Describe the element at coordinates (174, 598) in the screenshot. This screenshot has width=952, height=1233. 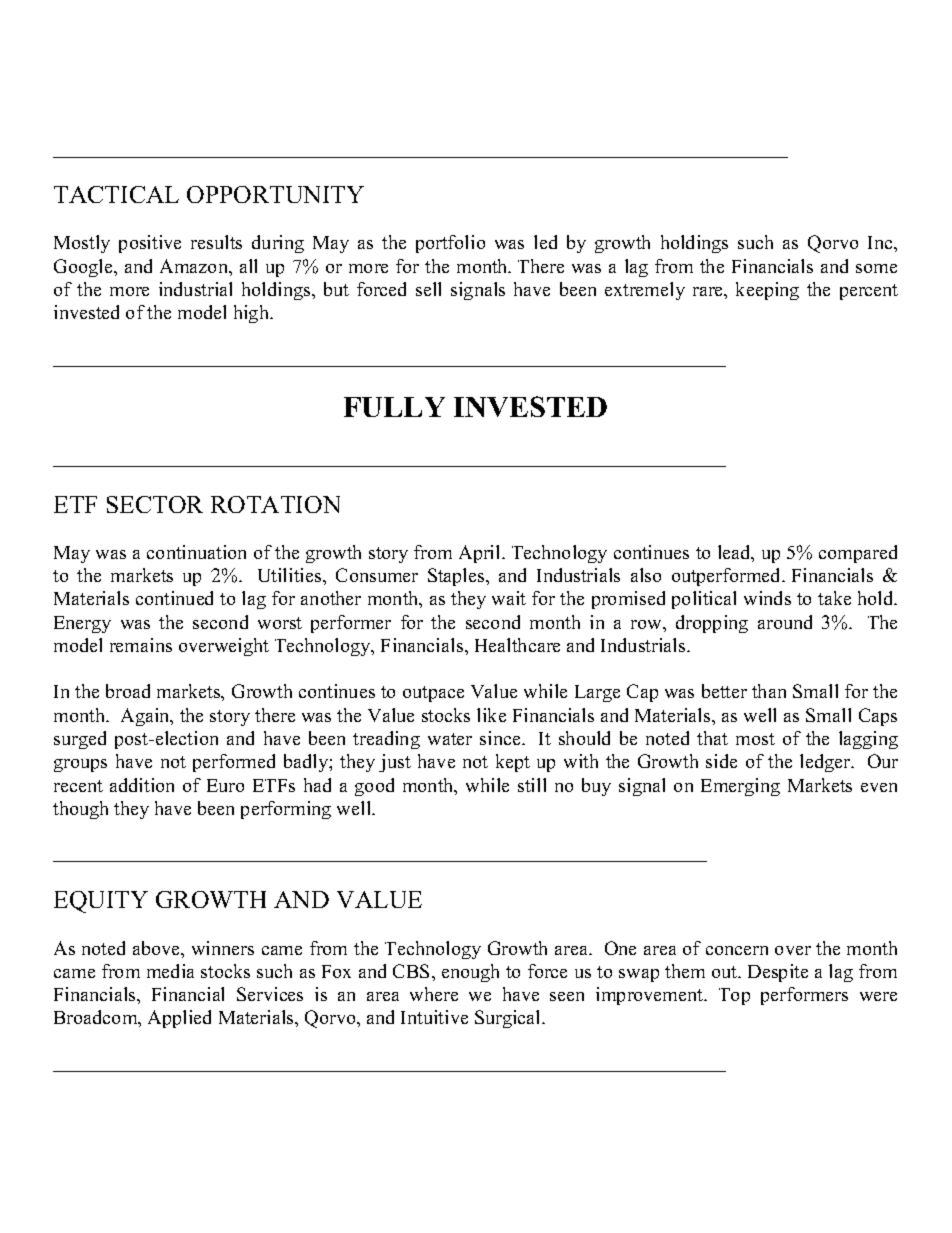
I see `continued` at that location.
